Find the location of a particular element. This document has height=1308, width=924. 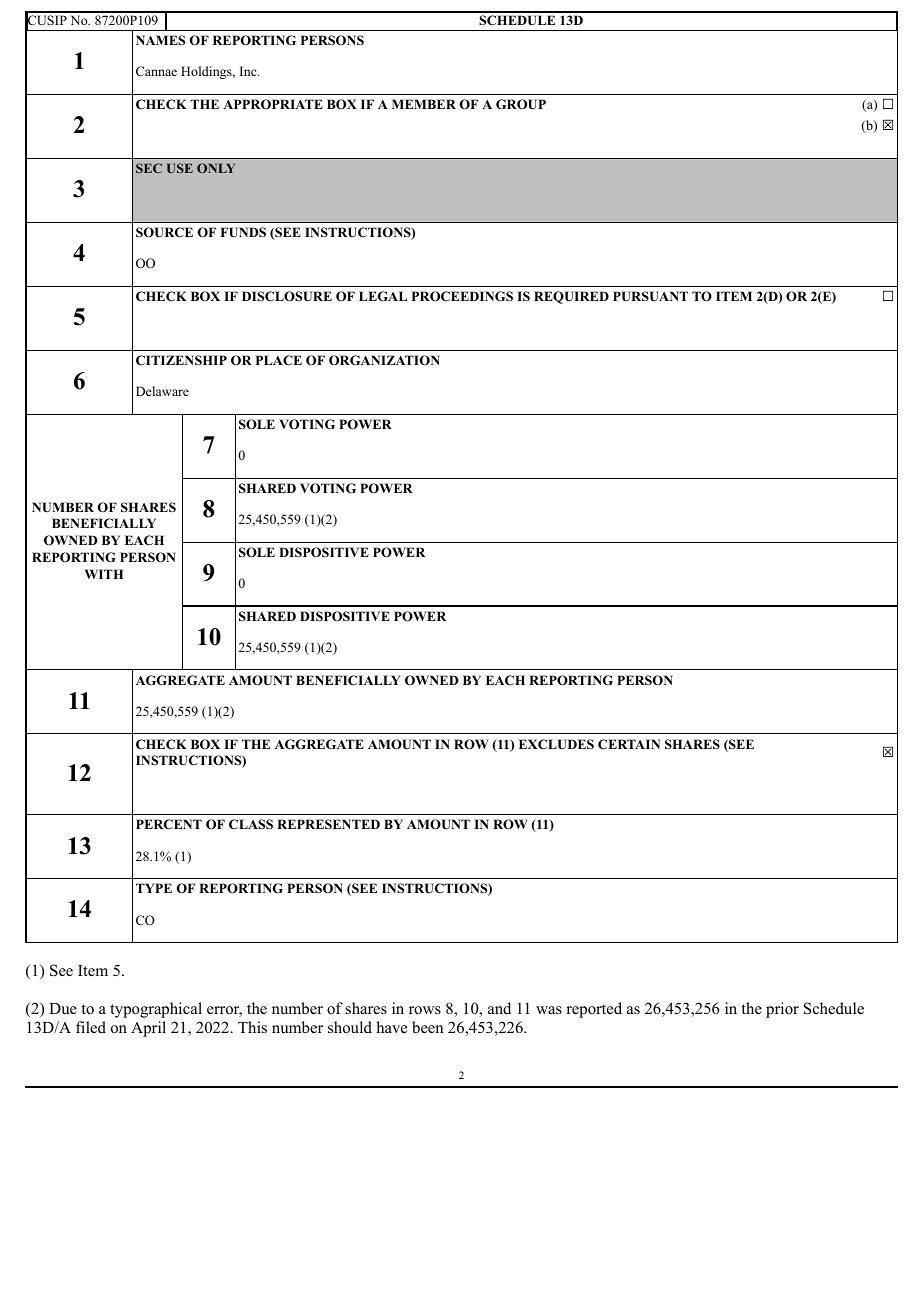

CERTAIN is located at coordinates (629, 744).
